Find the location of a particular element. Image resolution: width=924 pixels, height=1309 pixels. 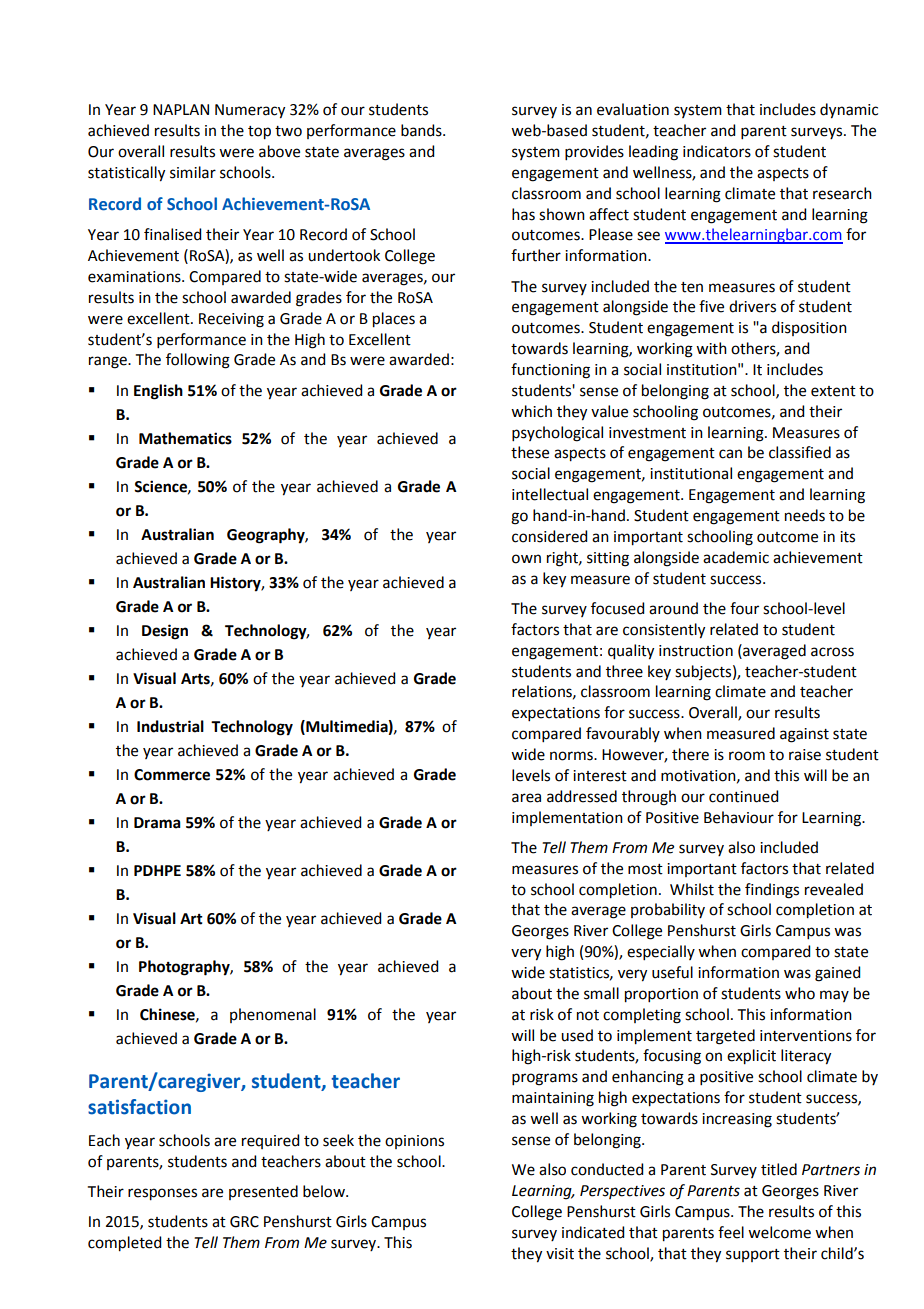

GRC is located at coordinates (244, 1222).
